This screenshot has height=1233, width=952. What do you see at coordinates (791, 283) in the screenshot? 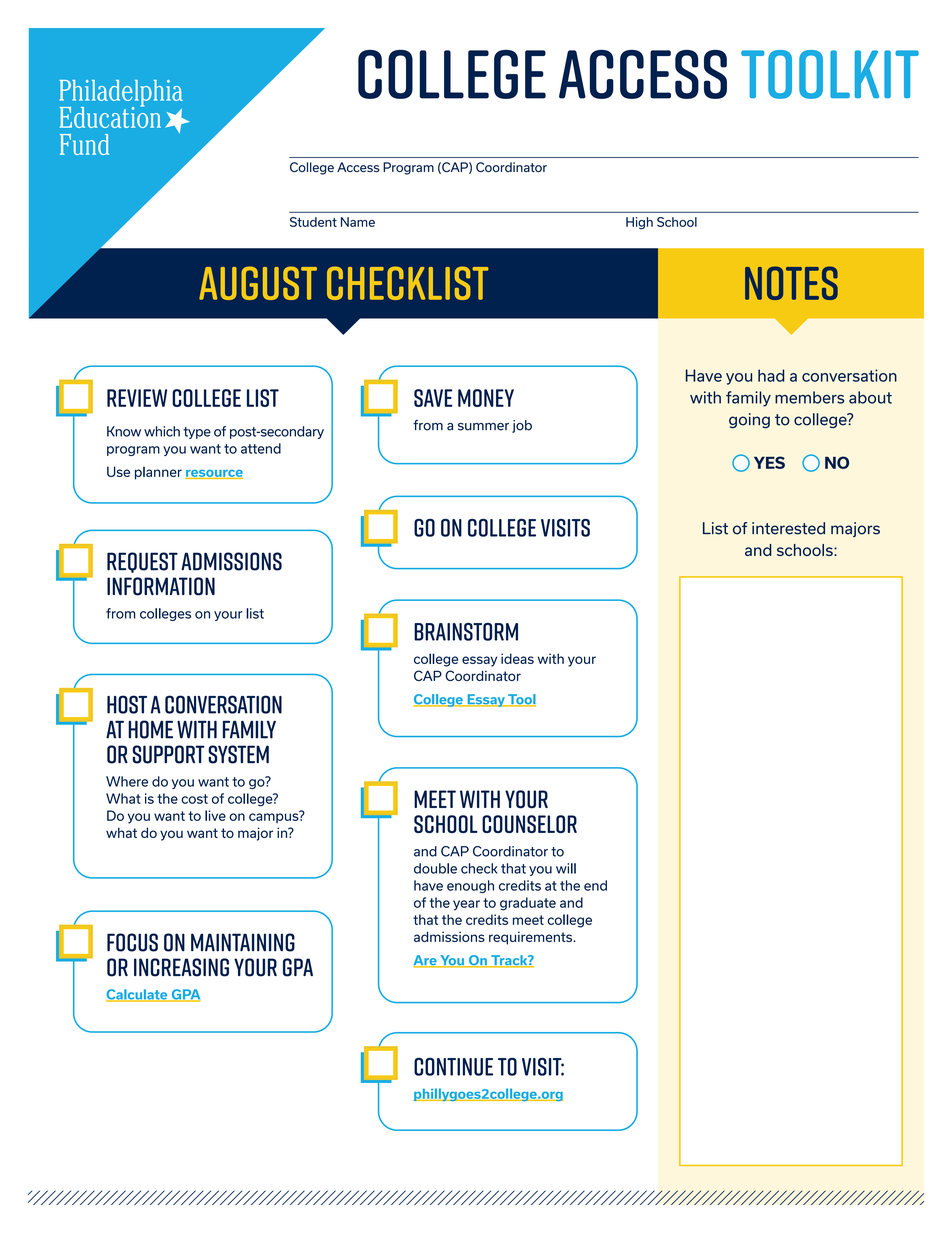
I see `NOTES` at bounding box center [791, 283].
